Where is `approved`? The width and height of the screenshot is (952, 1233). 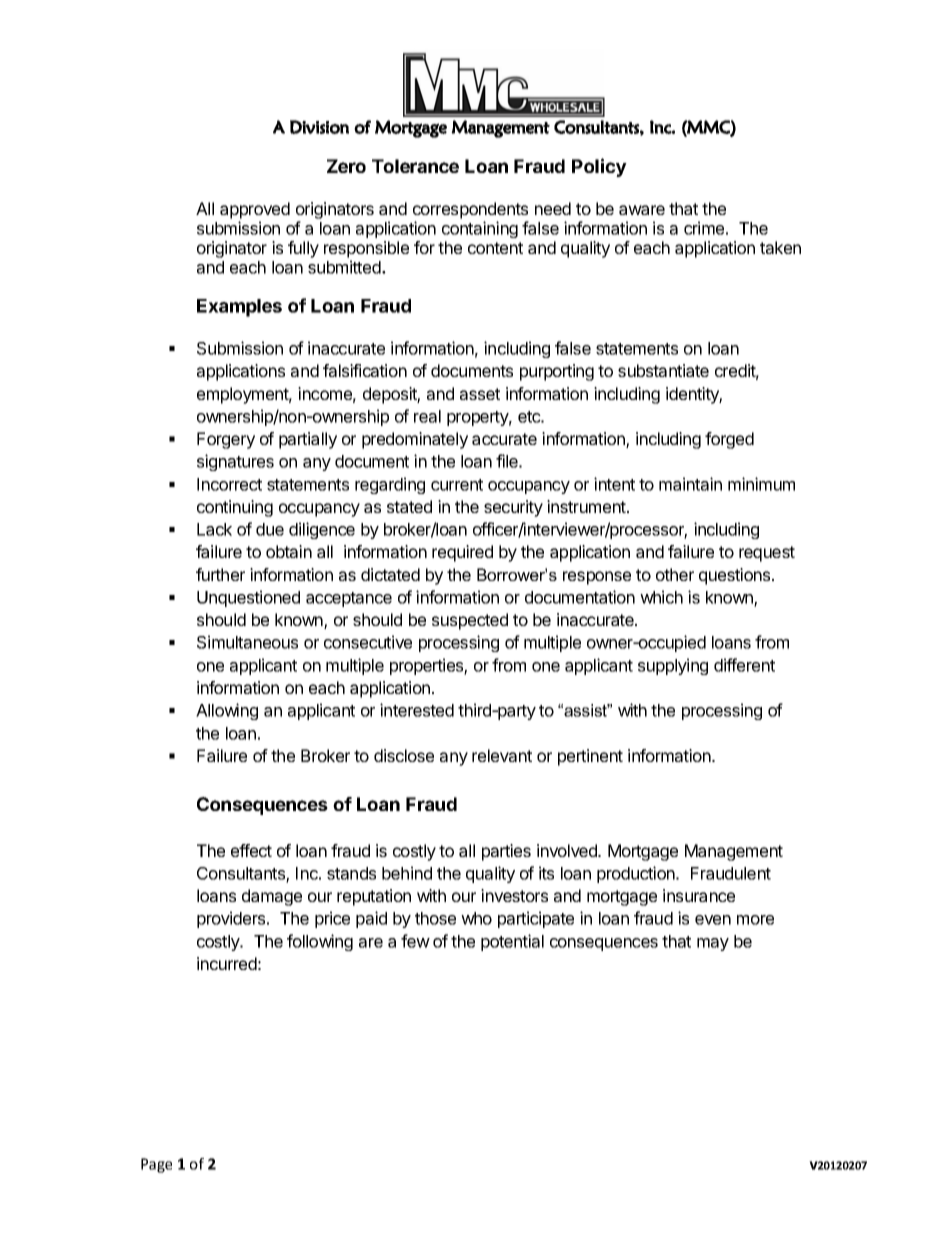
approved is located at coordinates (255, 210).
